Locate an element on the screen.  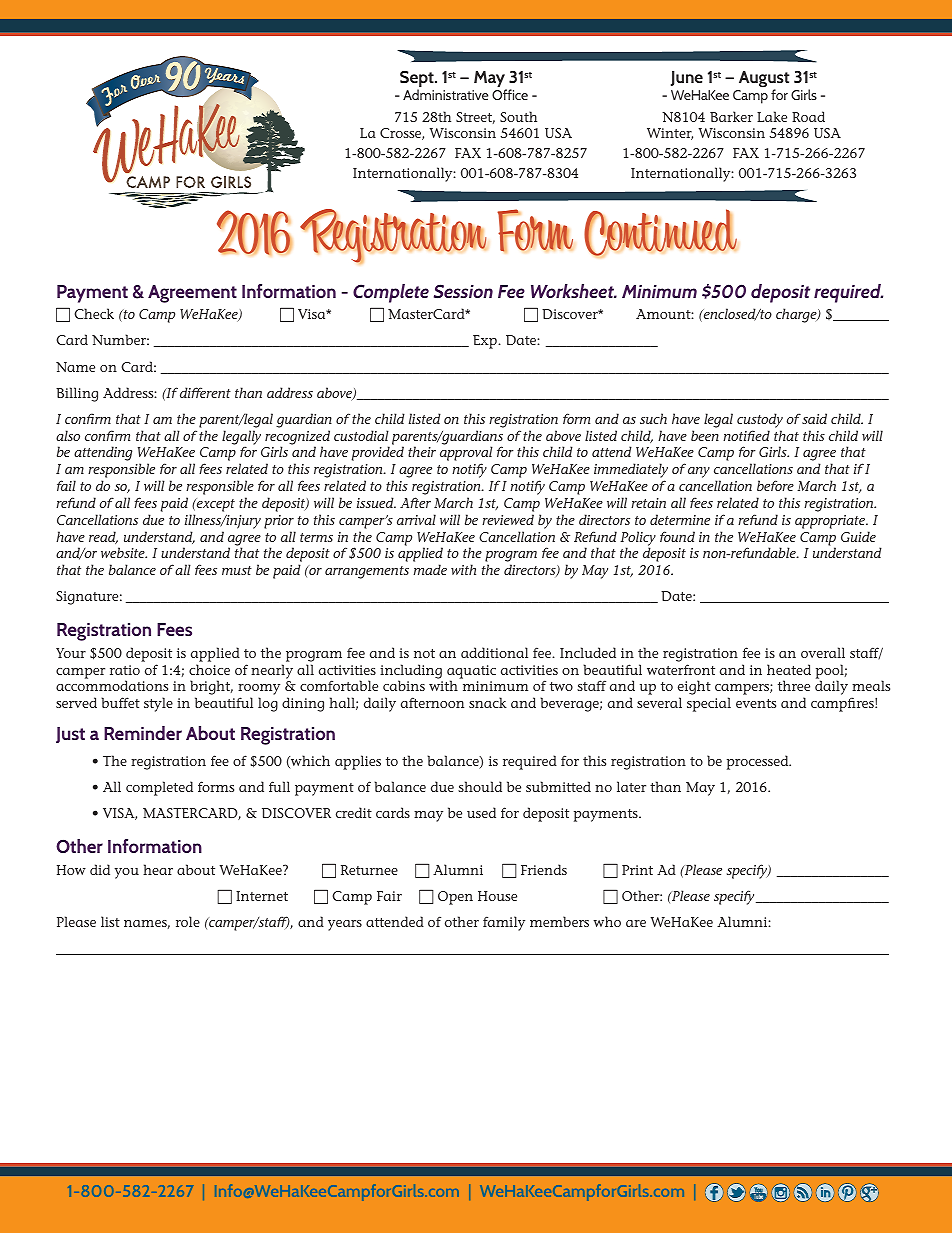
Lake is located at coordinates (772, 116).
